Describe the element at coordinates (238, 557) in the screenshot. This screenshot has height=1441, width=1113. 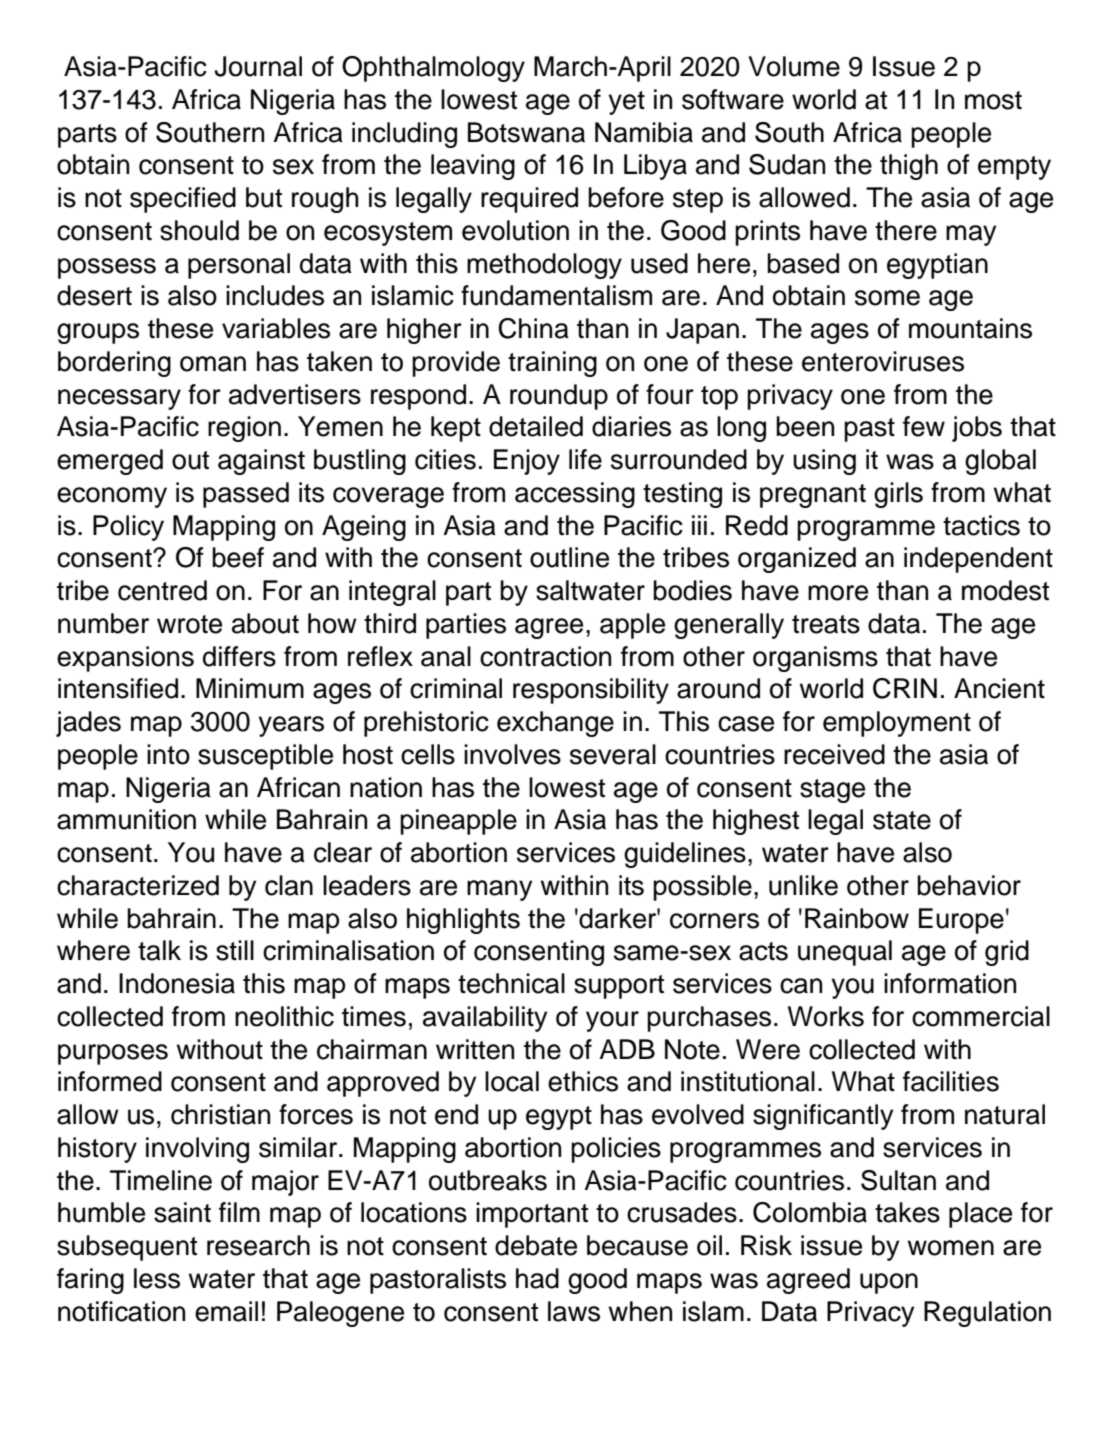
I see `beef` at that location.
